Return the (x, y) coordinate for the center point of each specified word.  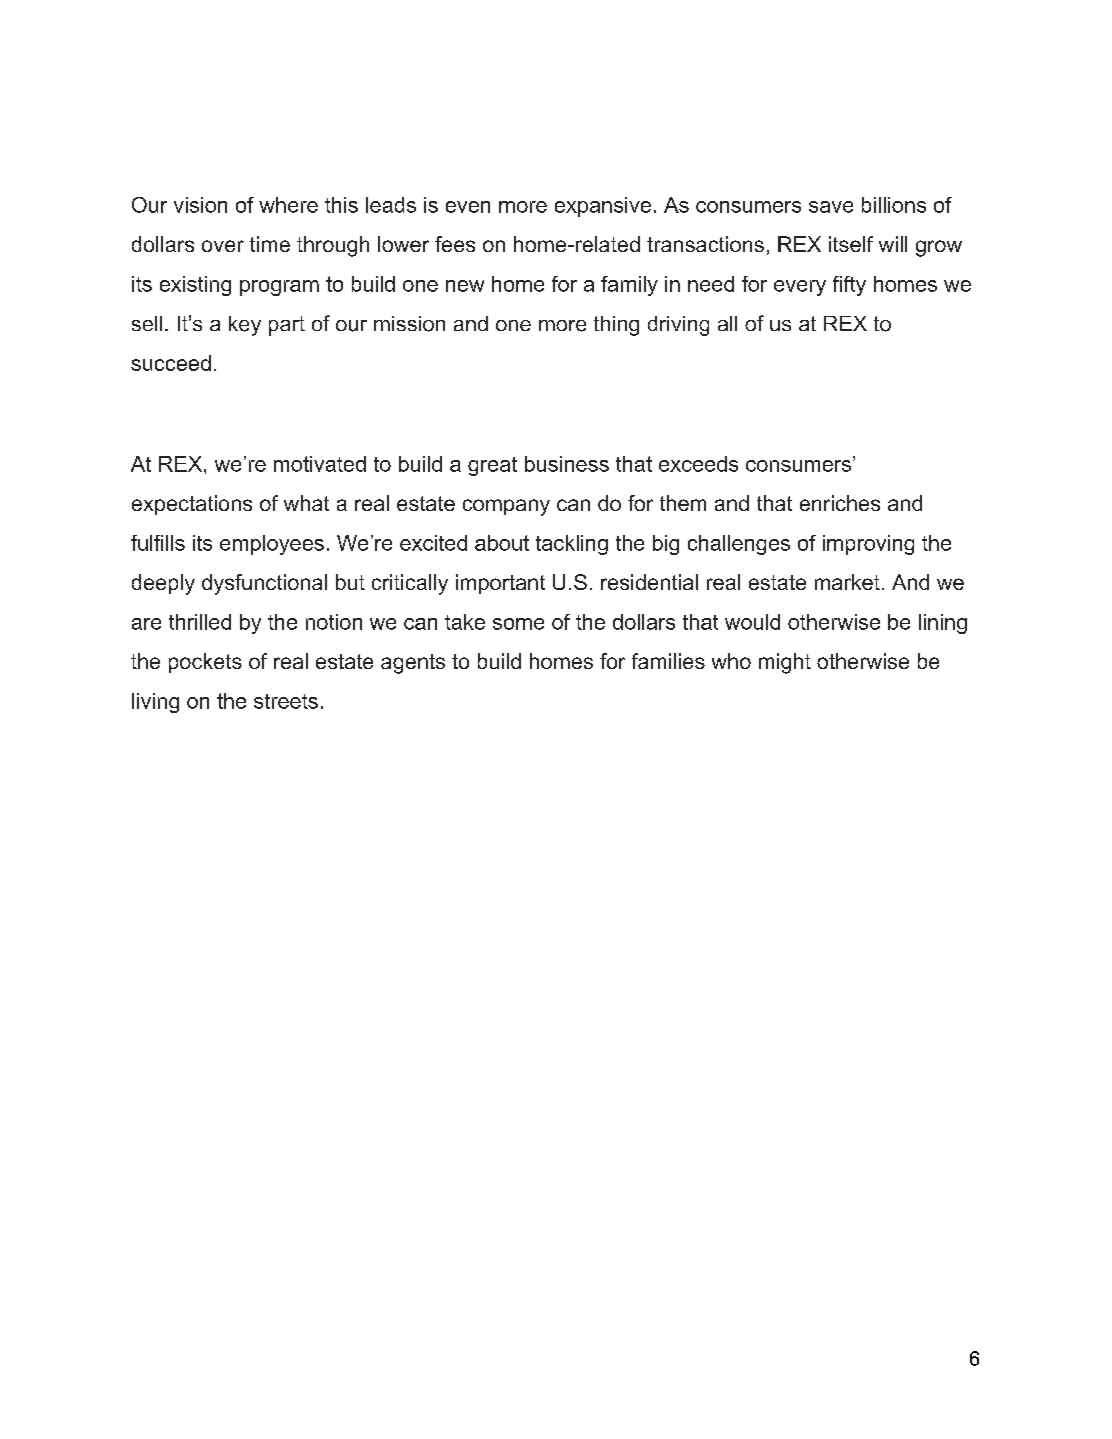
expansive (603, 207)
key (245, 326)
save (831, 207)
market (847, 582)
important (500, 584)
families (668, 661)
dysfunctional (264, 584)
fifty (849, 286)
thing (616, 326)
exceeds (698, 464)
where (288, 205)
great (492, 466)
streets (286, 701)
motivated (320, 464)
